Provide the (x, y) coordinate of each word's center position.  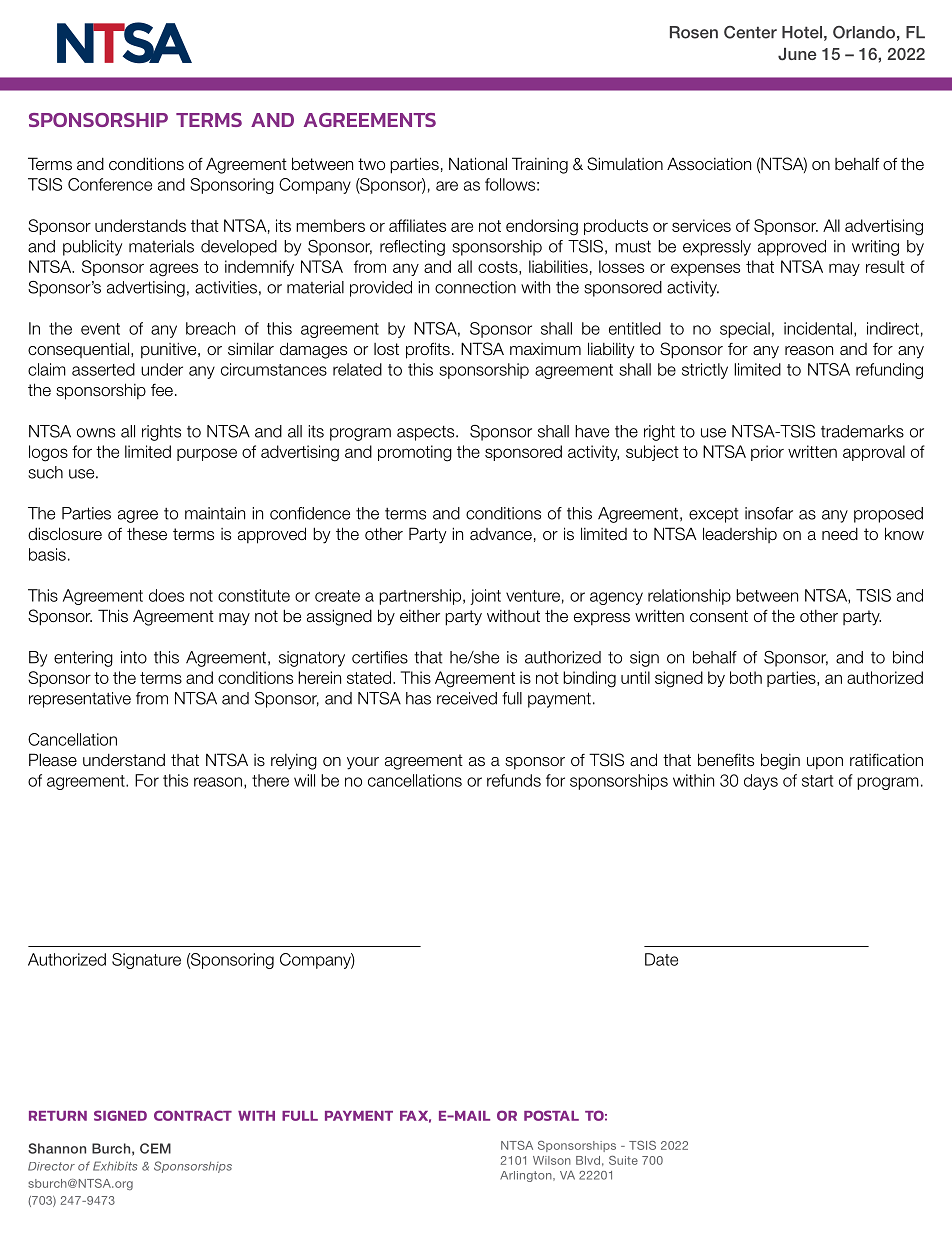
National (478, 164)
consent (719, 616)
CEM (155, 1148)
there (270, 780)
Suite (623, 1160)
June (797, 54)
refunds (514, 780)
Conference (110, 184)
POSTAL (551, 1115)
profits (428, 350)
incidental (818, 328)
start (817, 781)
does (166, 595)
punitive (170, 350)
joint (485, 597)
